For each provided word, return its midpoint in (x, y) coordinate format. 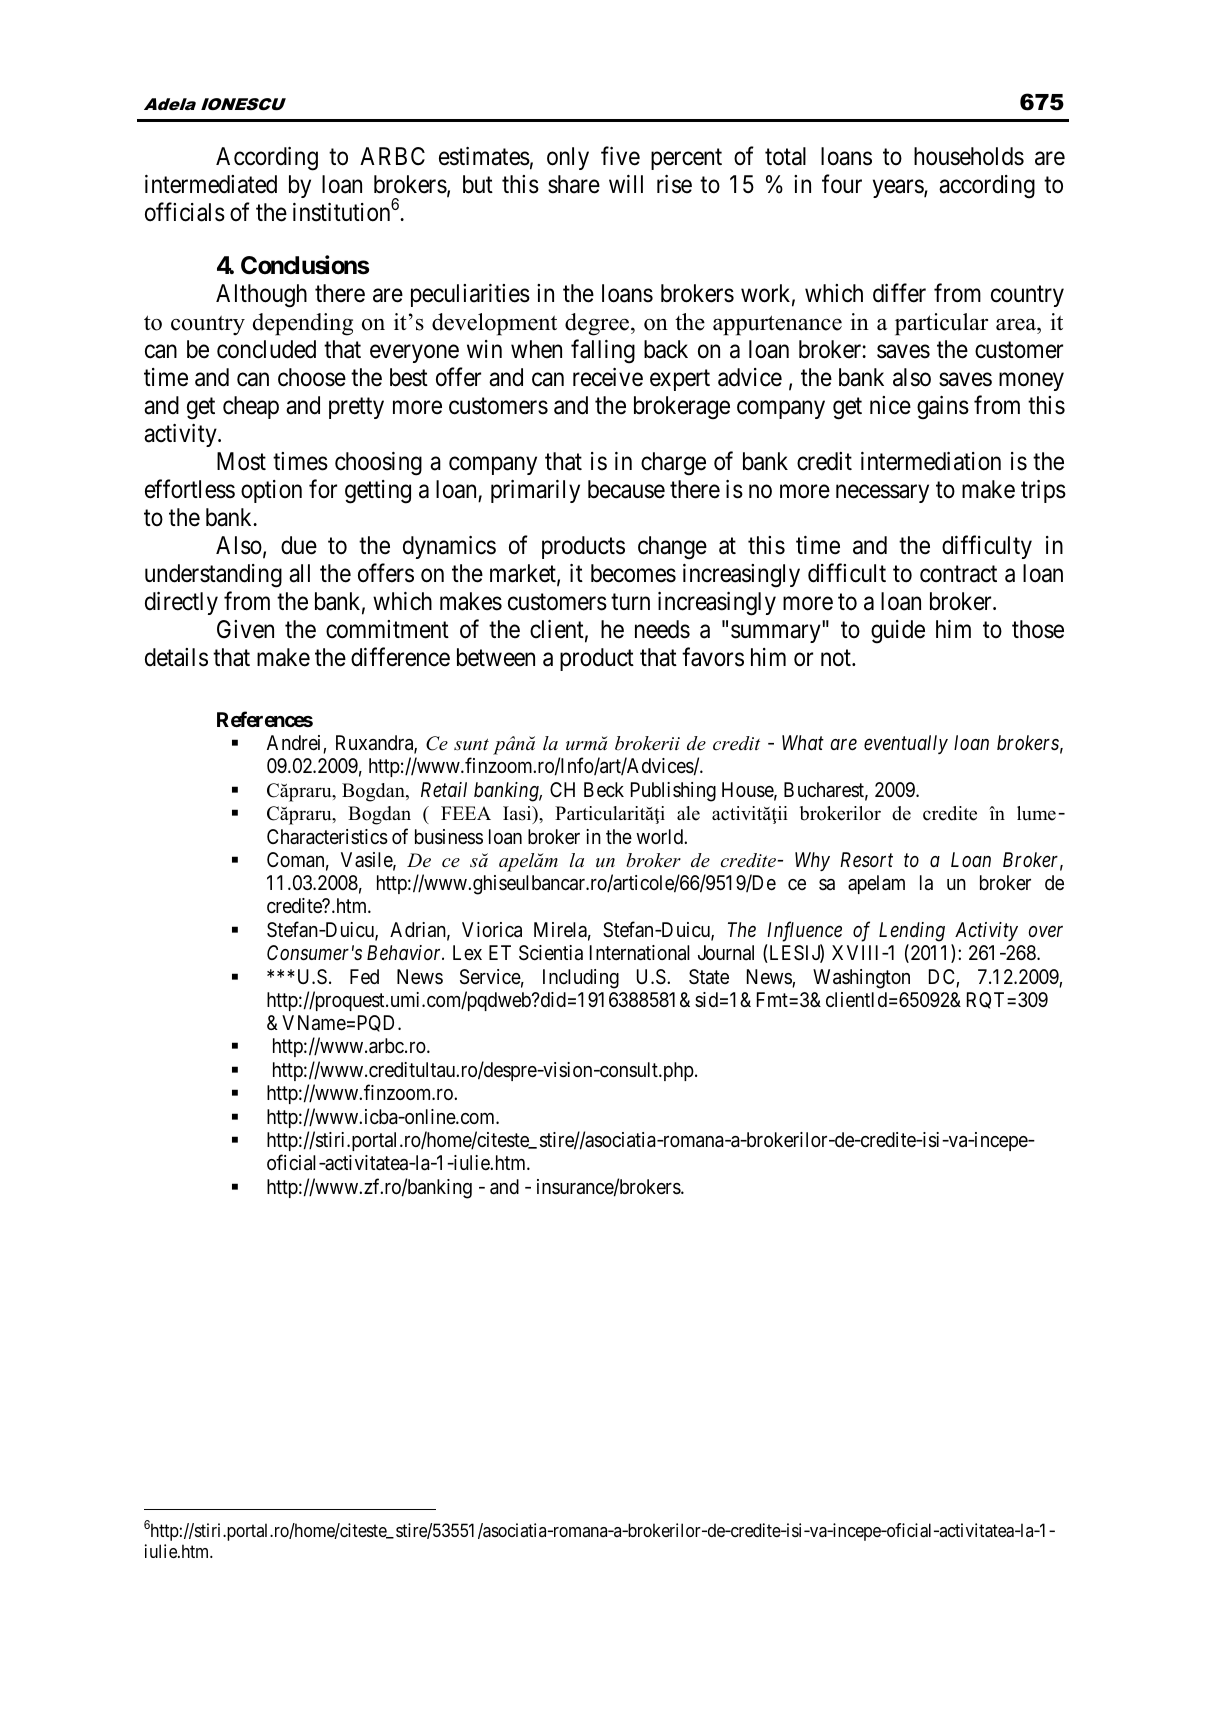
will (626, 184)
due (299, 545)
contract (958, 574)
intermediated (211, 184)
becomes (633, 573)
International (640, 953)
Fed (364, 976)
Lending (912, 932)
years (899, 189)
